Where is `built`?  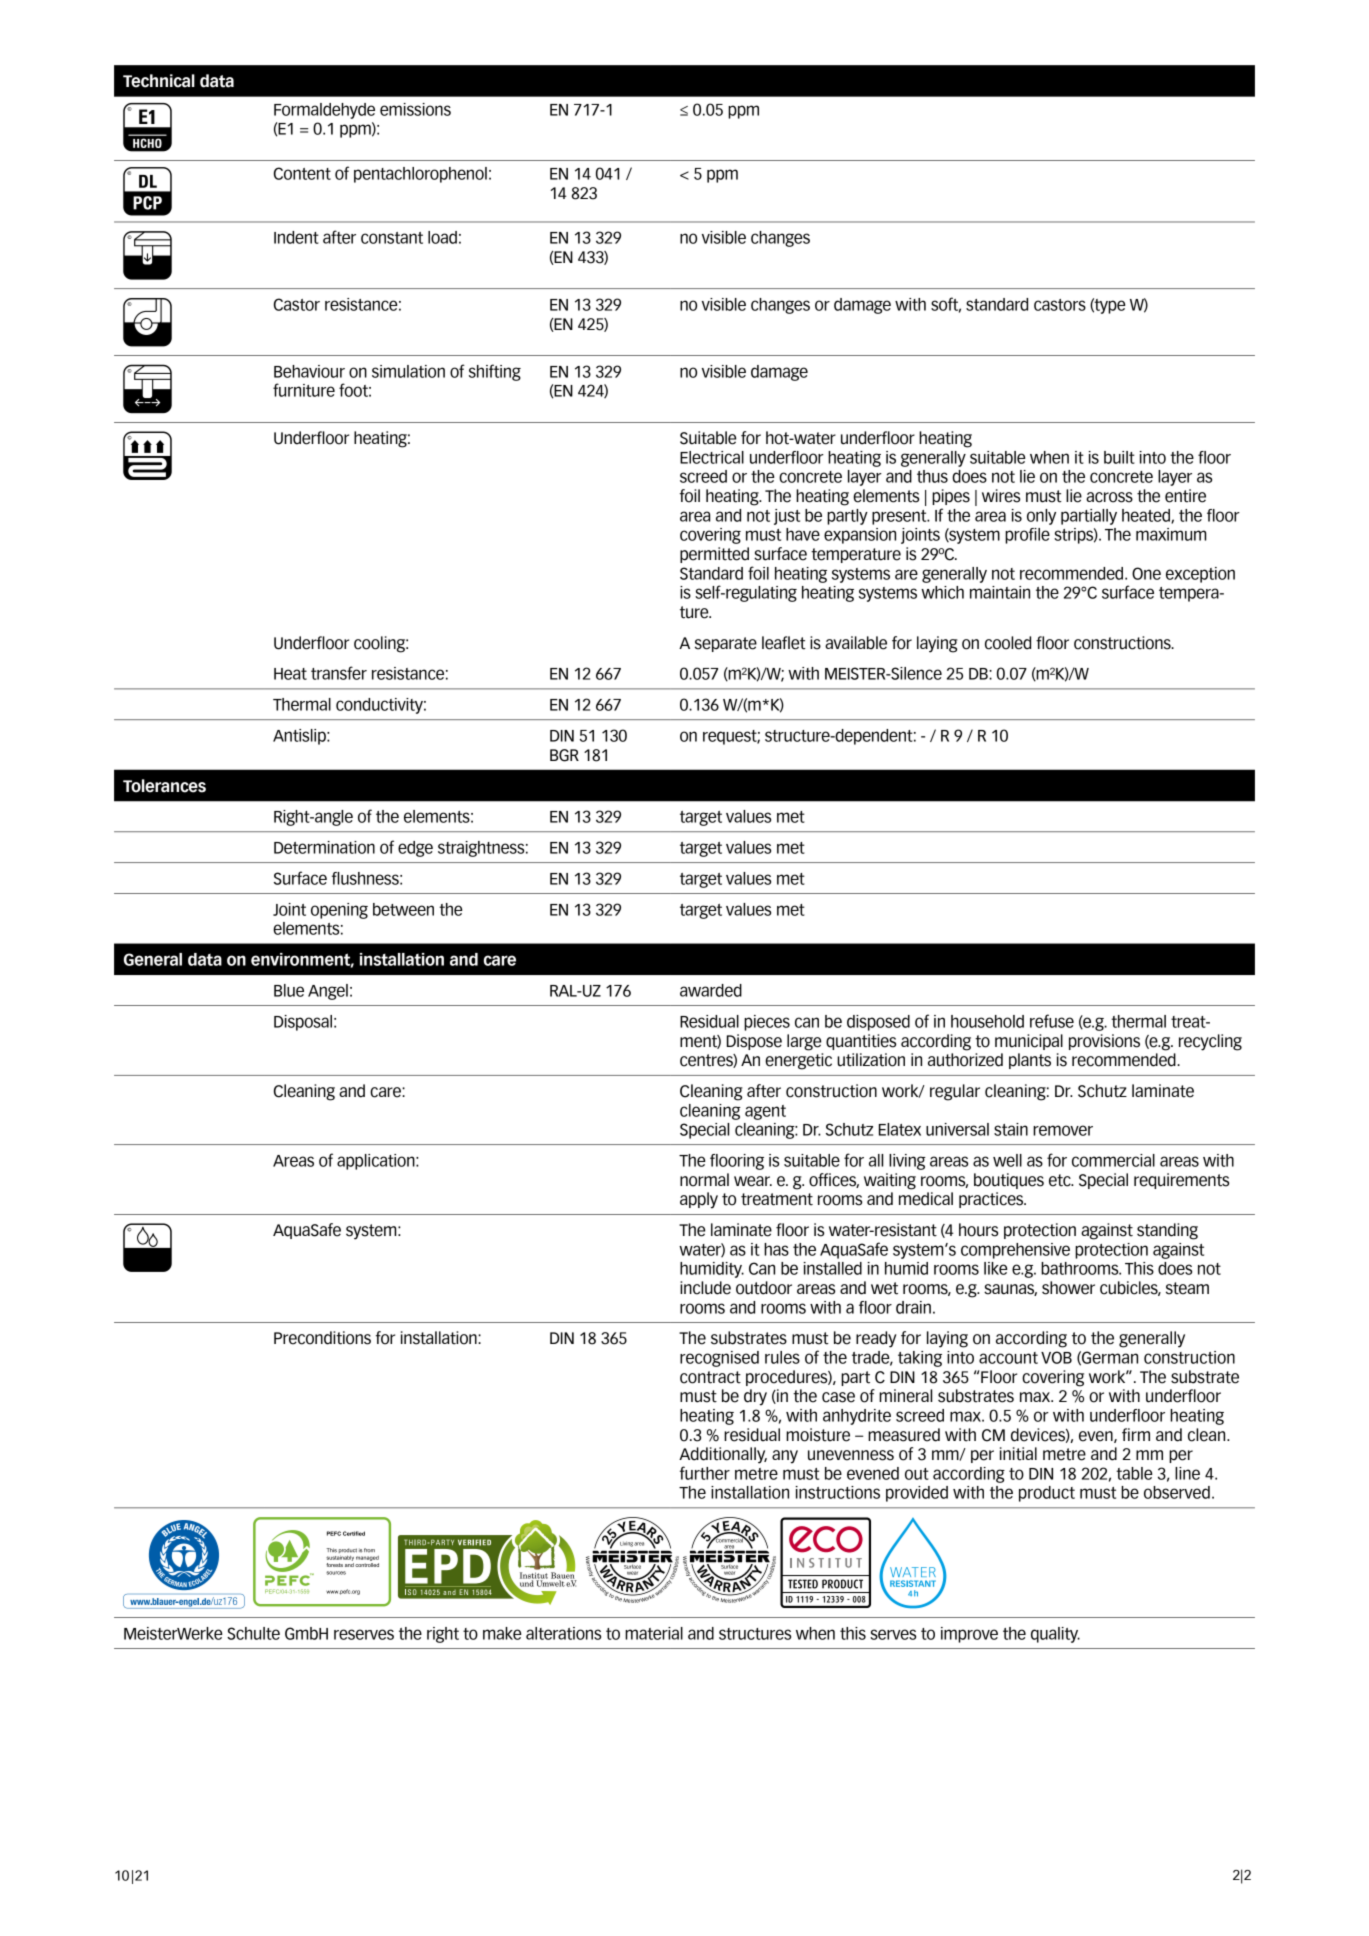 built is located at coordinates (1119, 457).
